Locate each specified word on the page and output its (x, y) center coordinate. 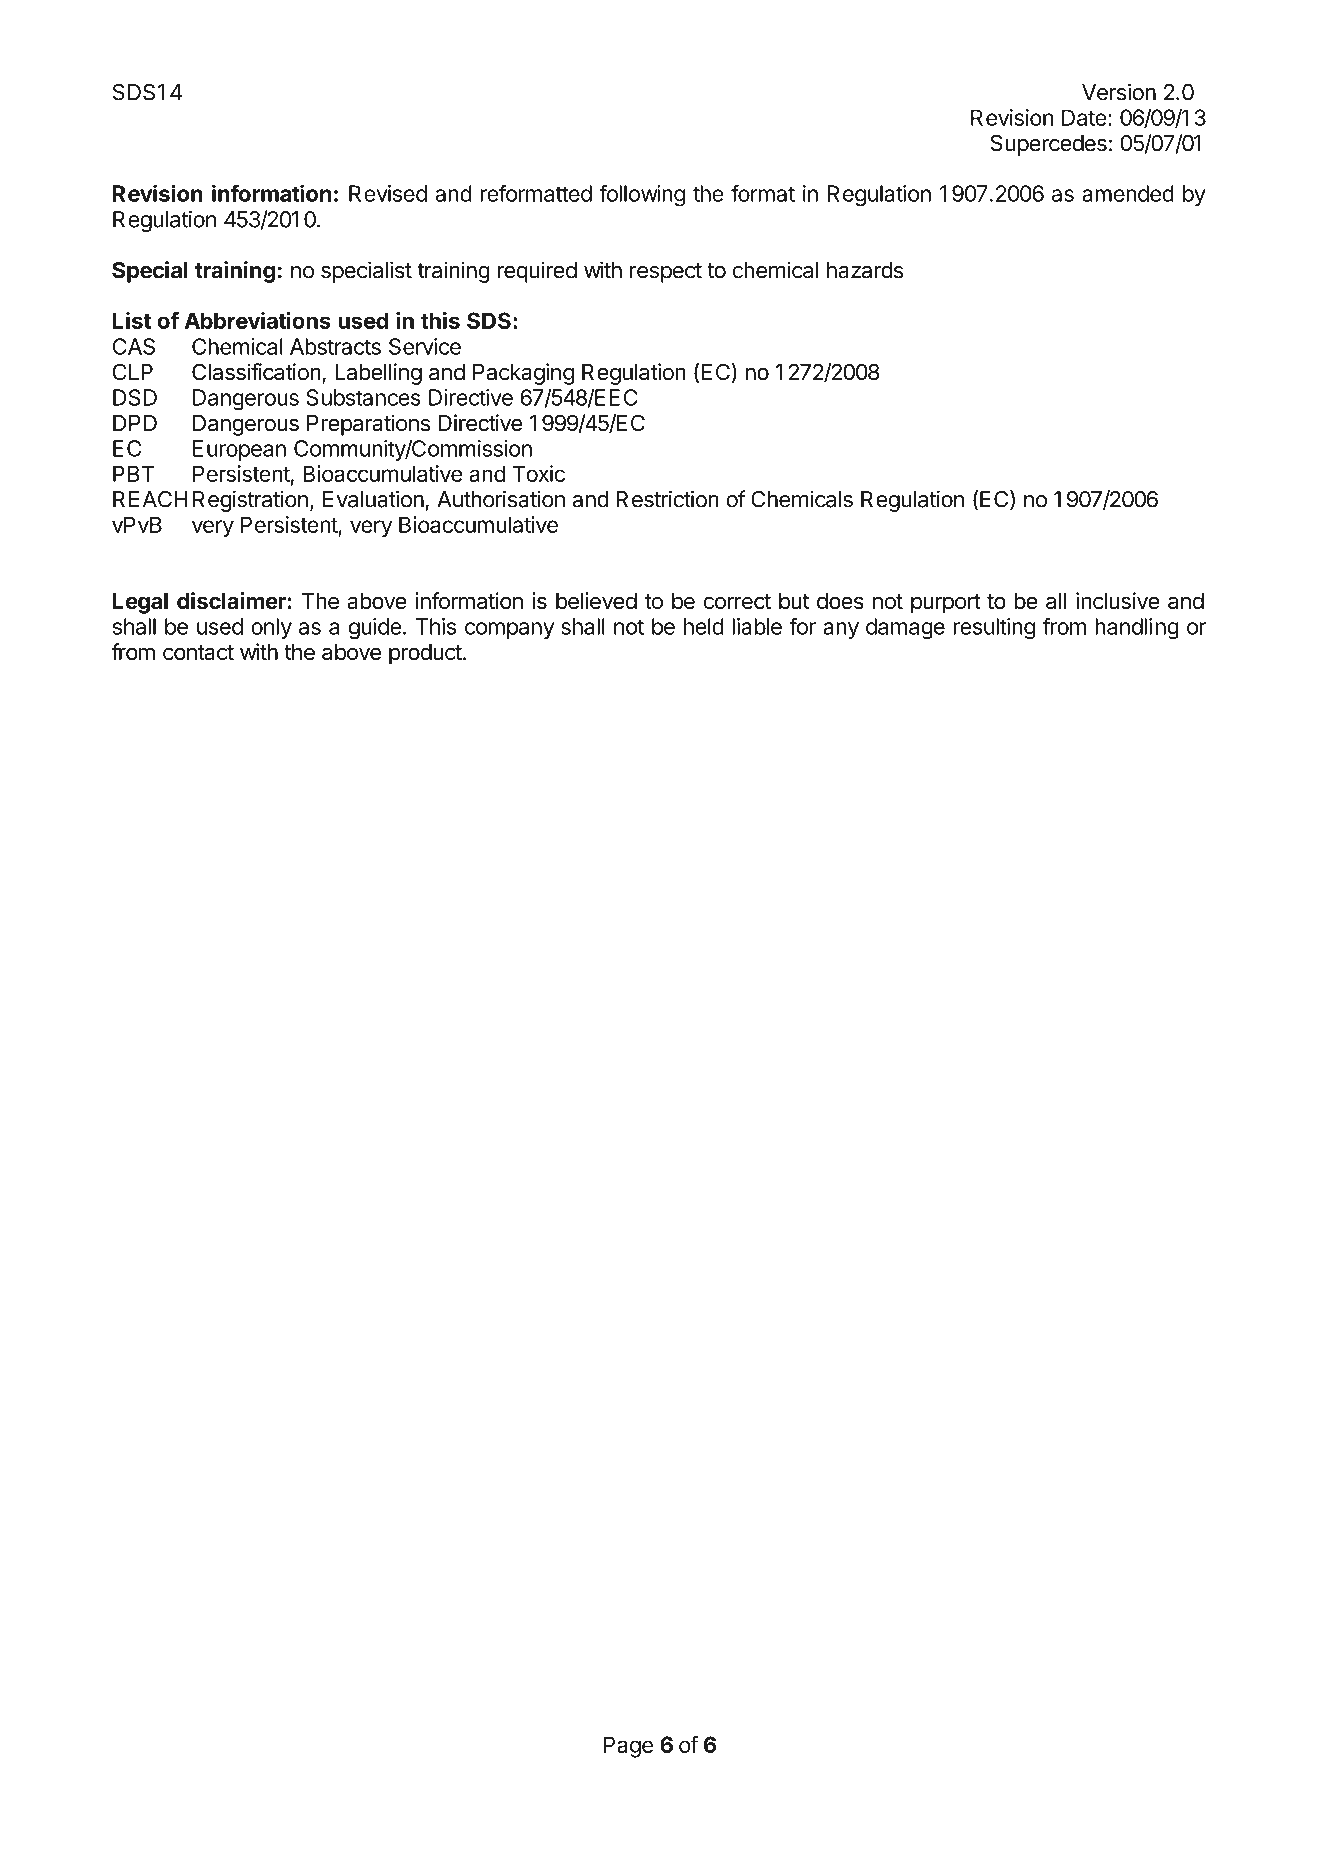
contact (198, 653)
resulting (994, 629)
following (642, 195)
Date (1084, 117)
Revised (388, 193)
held (704, 626)
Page (628, 1747)
